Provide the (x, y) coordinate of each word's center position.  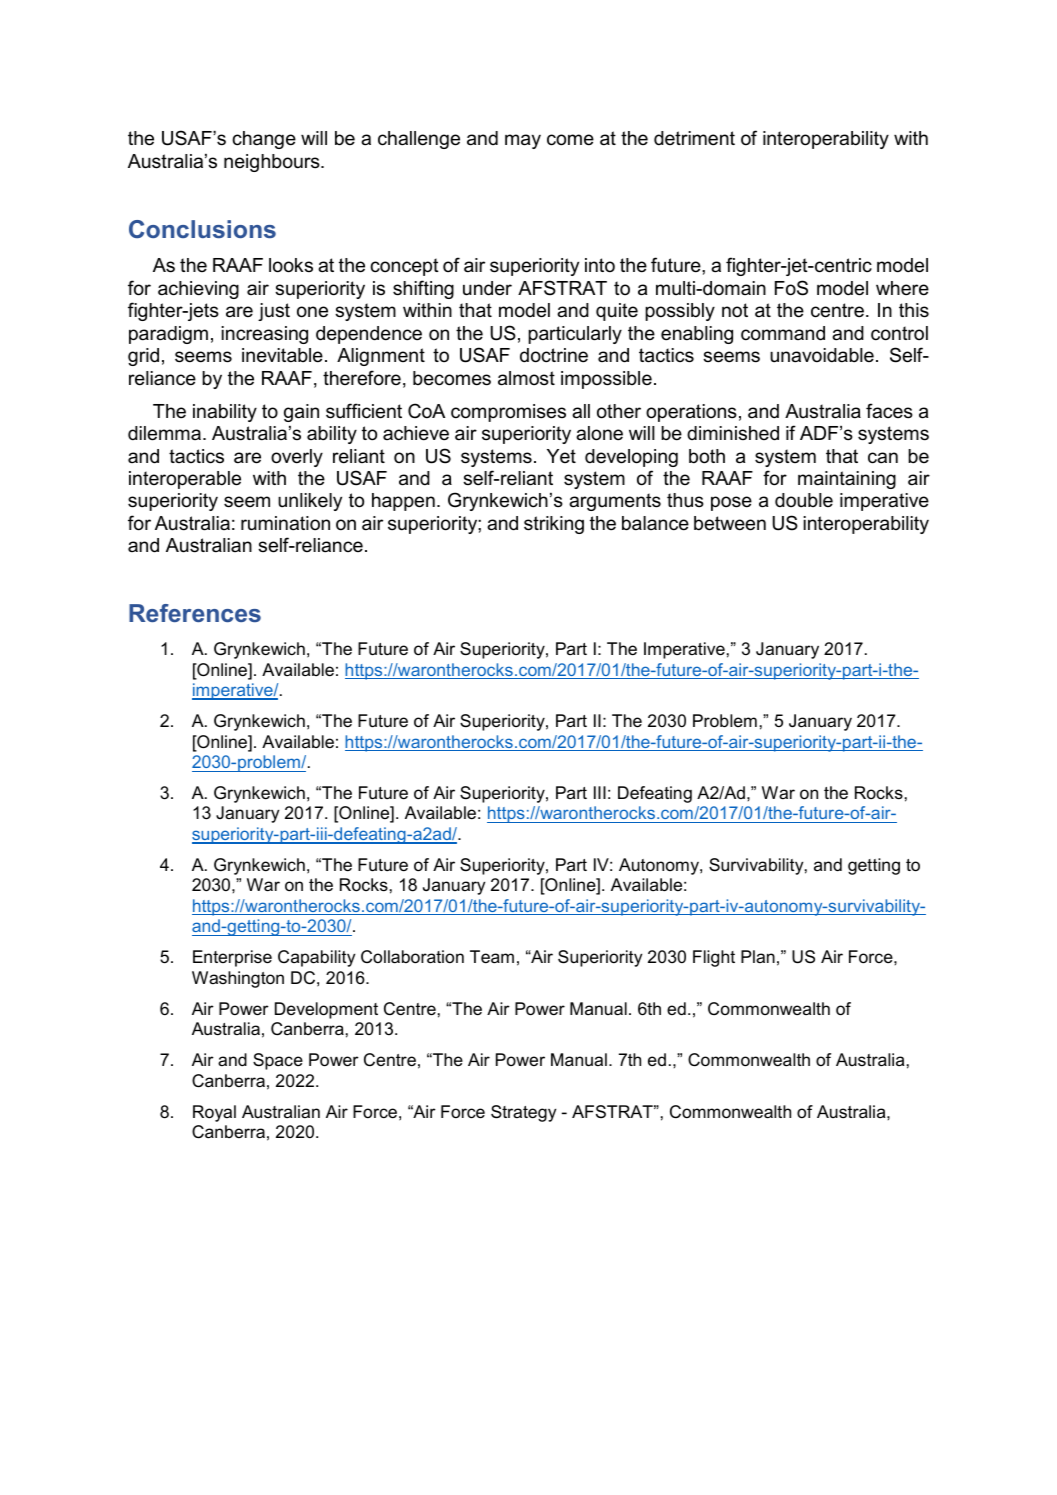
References (195, 613)
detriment (694, 138)
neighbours (273, 163)
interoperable (185, 480)
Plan (758, 956)
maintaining (847, 480)
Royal (214, 1113)
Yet (561, 456)
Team (492, 957)
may (523, 141)
